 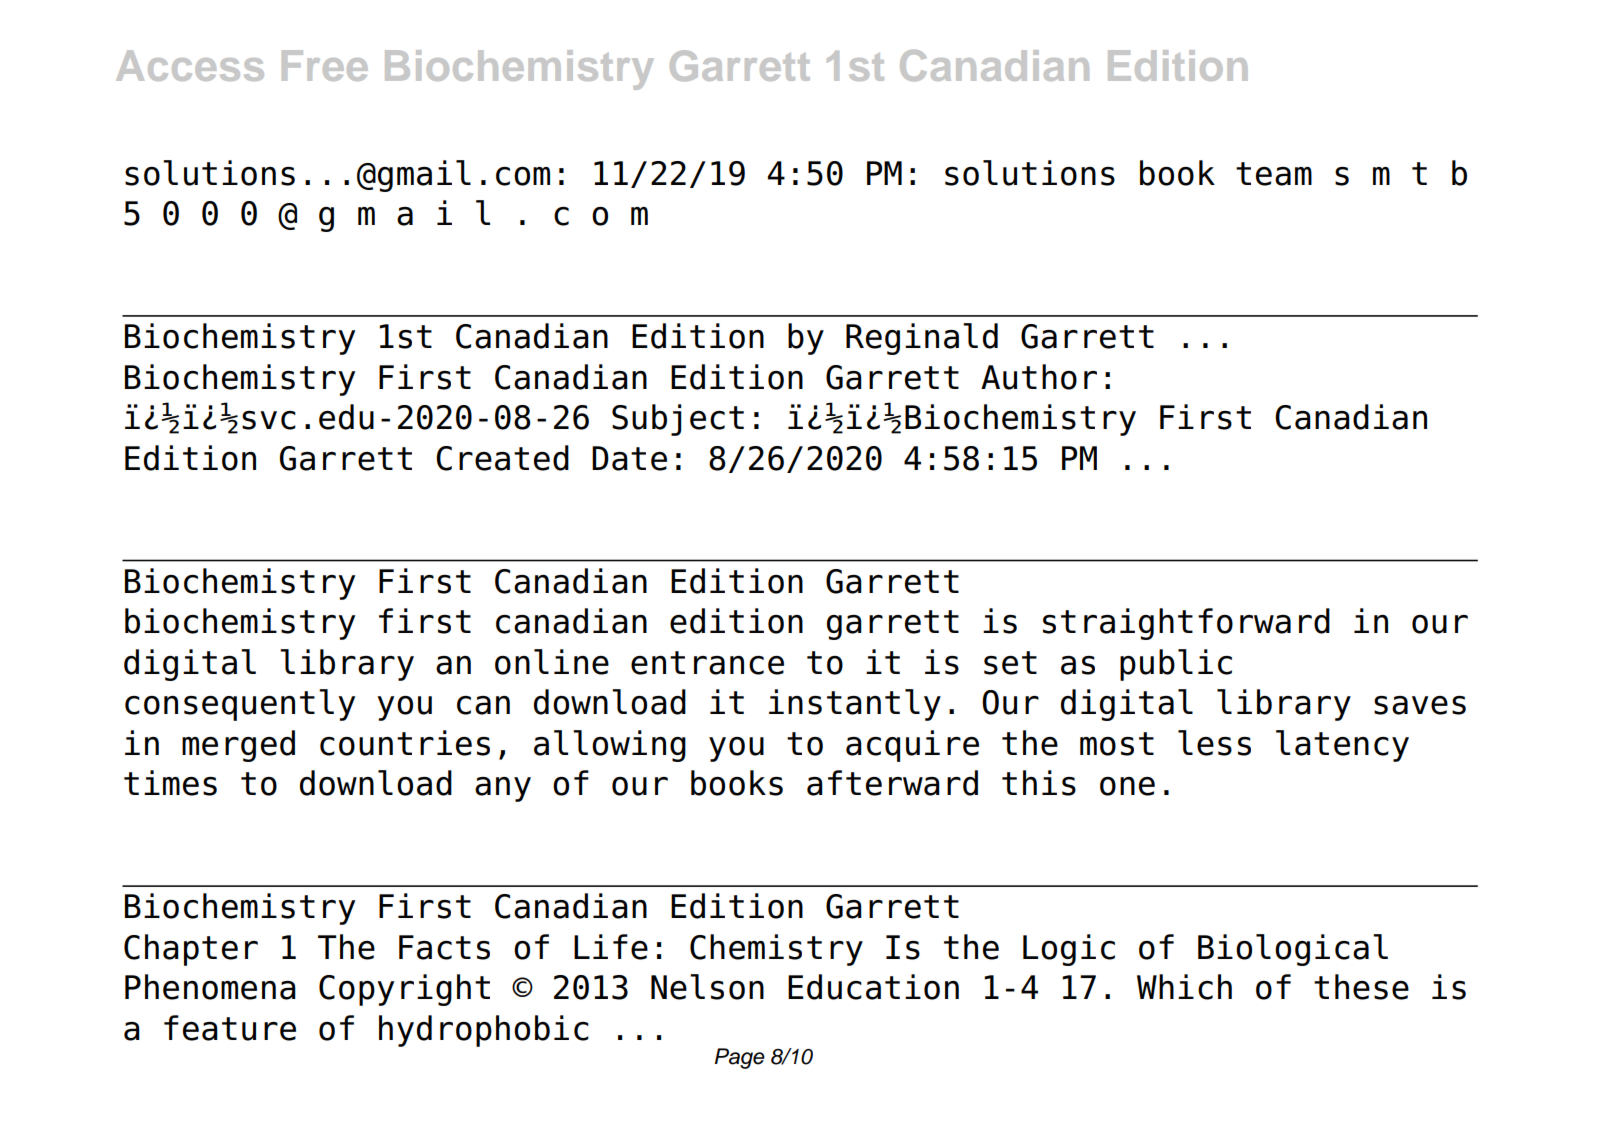 I want to click on entrance, so click(x=707, y=663).
